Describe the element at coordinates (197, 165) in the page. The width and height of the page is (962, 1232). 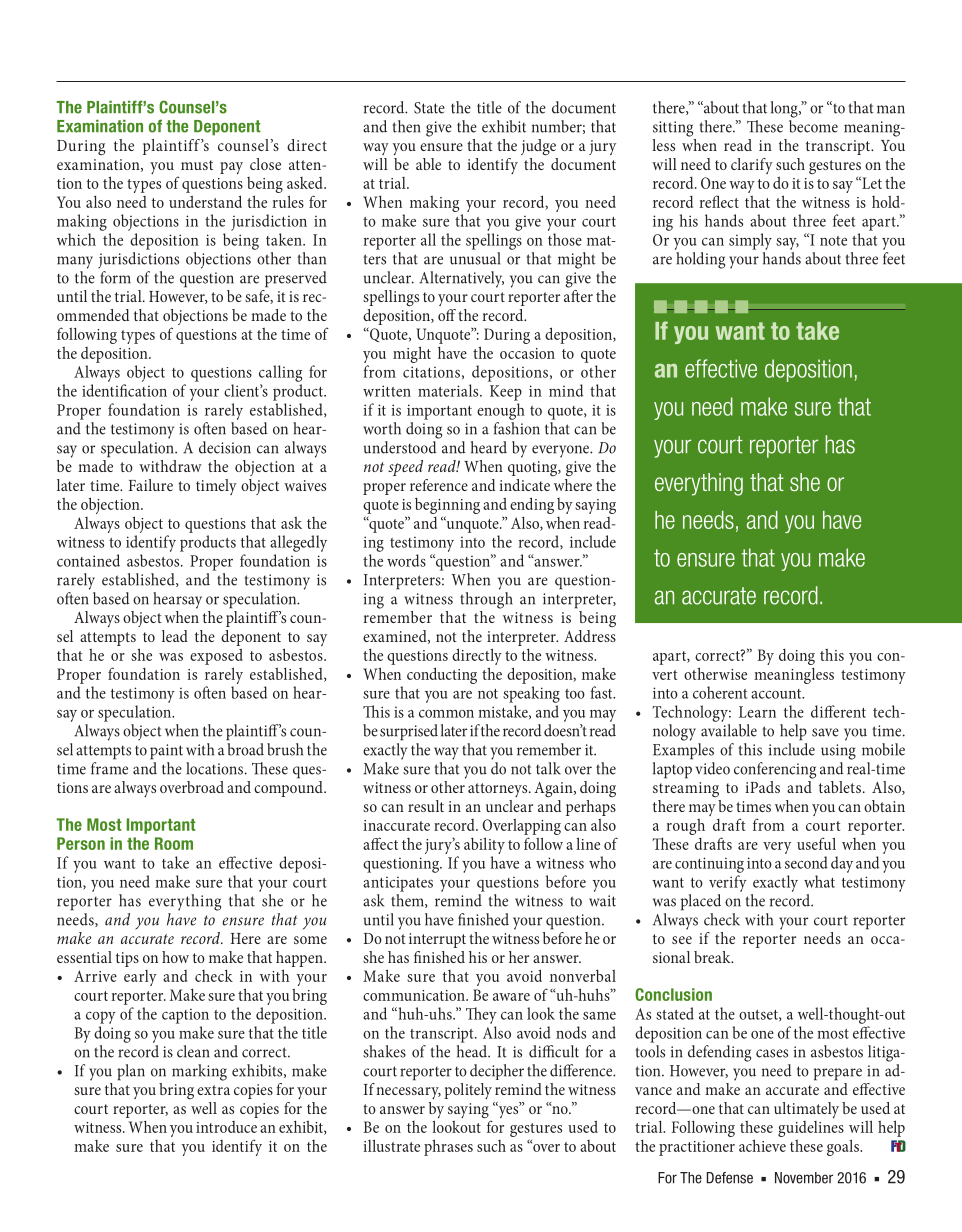
I see `must` at that location.
